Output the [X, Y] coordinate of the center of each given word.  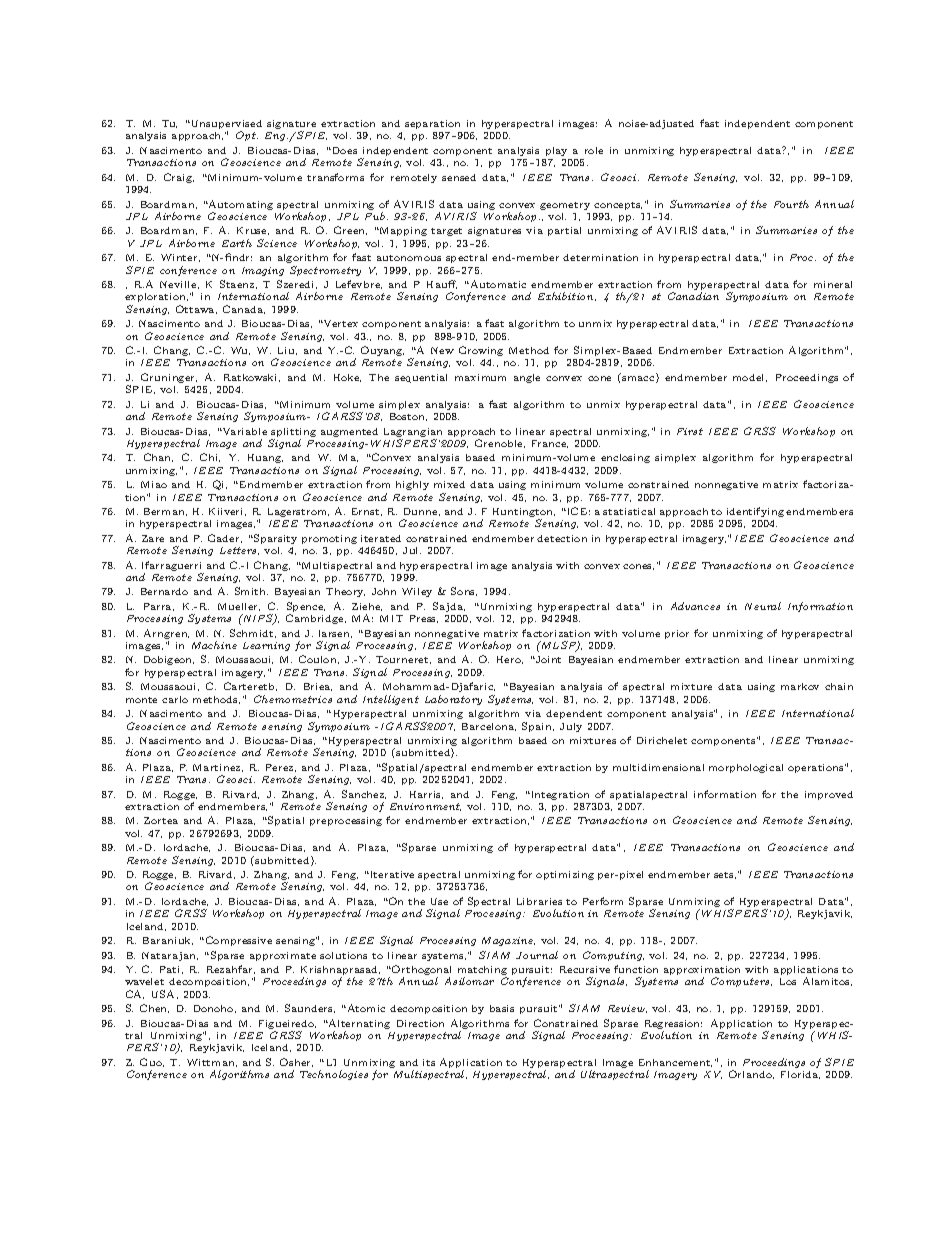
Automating [240, 206]
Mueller [239, 607]
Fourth [791, 204]
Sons [464, 591]
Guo [152, 1062]
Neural [763, 606]
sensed [459, 177]
